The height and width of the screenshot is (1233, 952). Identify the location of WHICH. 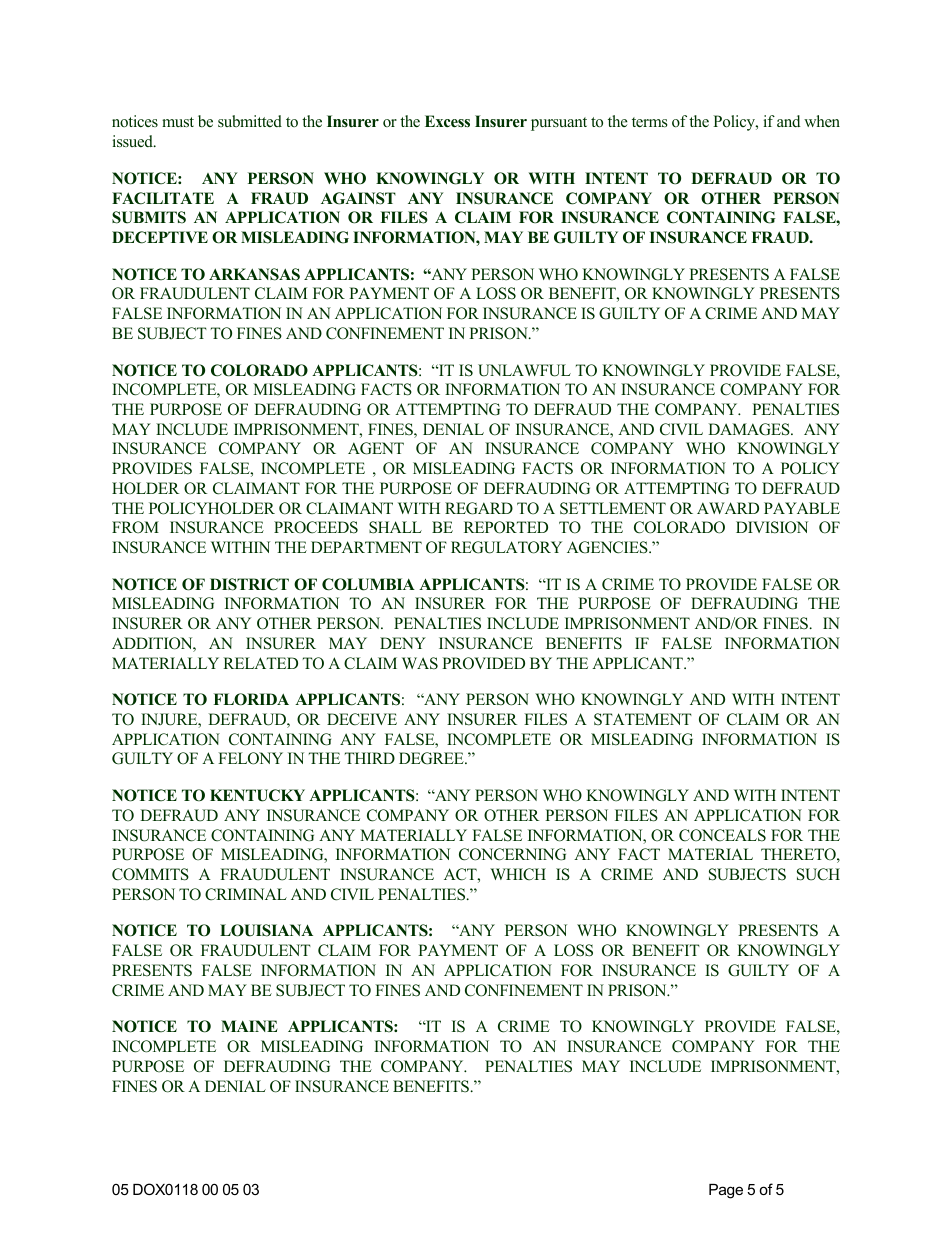
(518, 874).
